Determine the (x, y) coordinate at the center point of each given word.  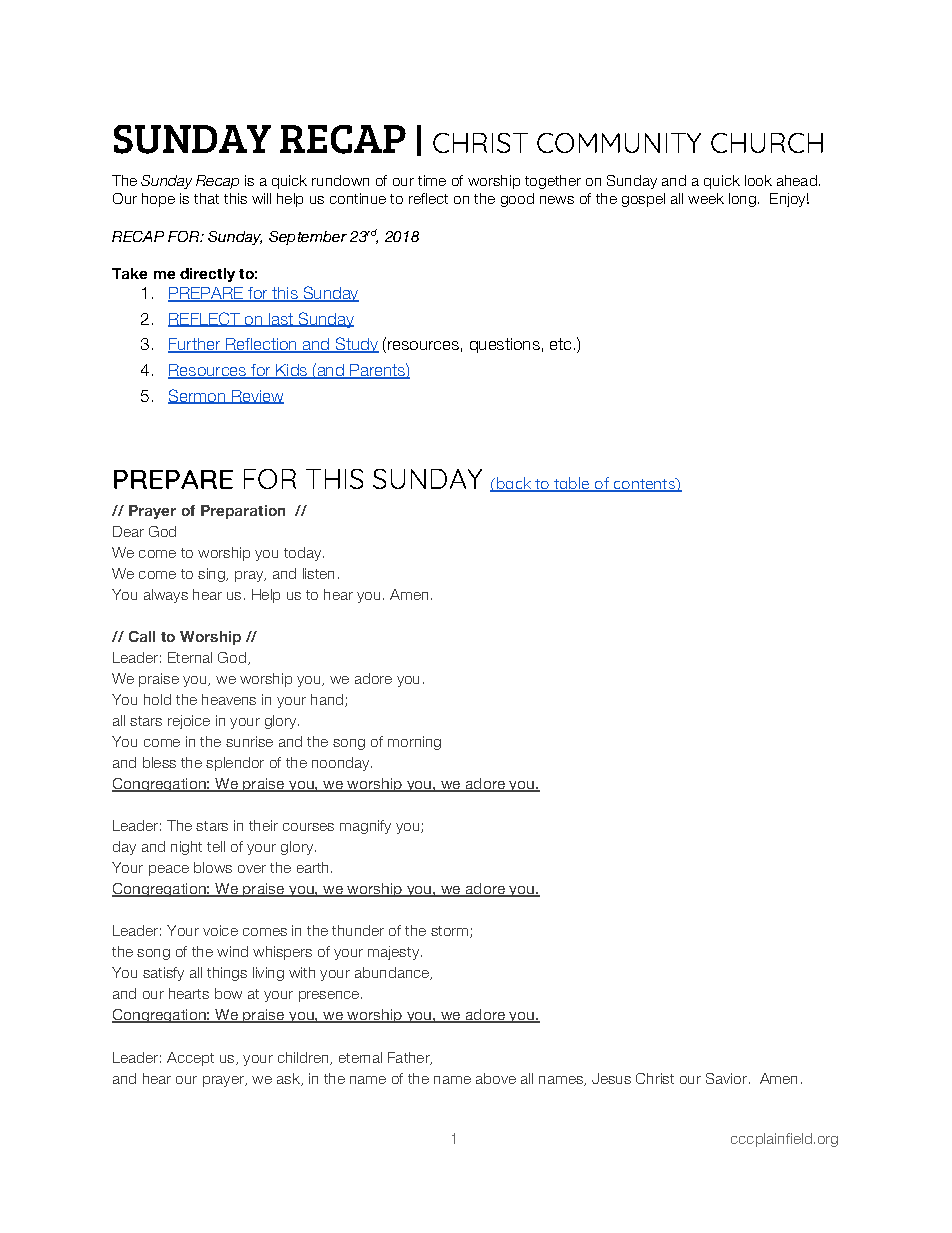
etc (560, 344)
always (166, 596)
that (206, 198)
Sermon (197, 396)
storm (451, 932)
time (432, 180)
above (496, 1078)
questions (505, 345)
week (706, 198)
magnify (365, 827)
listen (318, 573)
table (572, 484)
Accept (190, 1059)
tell (216, 846)
